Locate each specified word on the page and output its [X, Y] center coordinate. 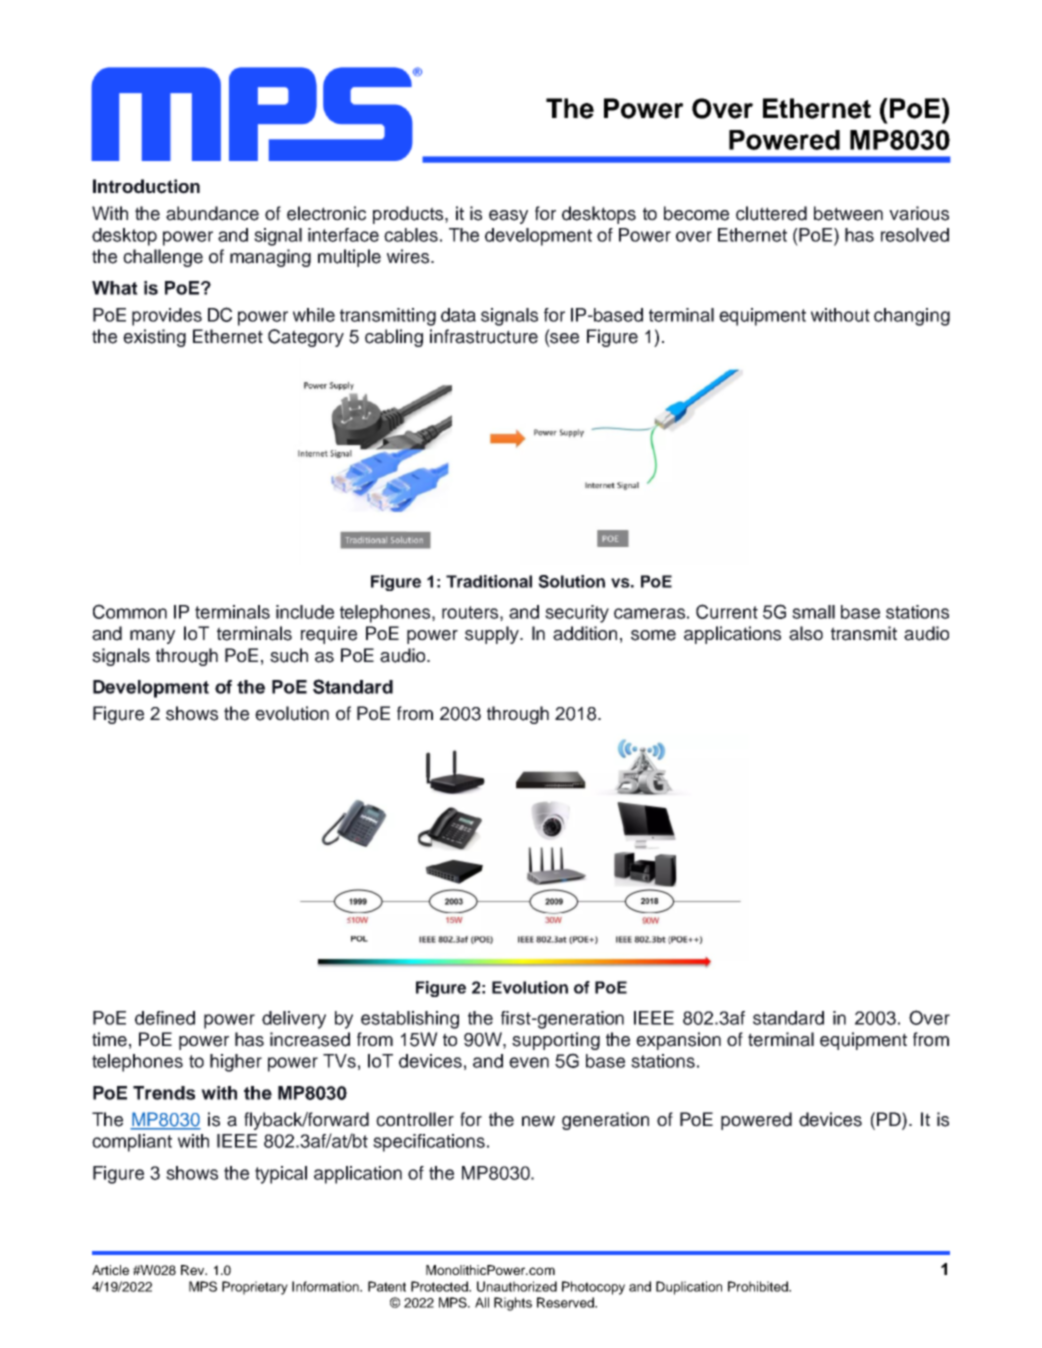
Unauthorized [517, 1286]
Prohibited [759, 1286]
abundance [212, 213]
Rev [194, 1270]
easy [508, 217]
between [848, 213]
